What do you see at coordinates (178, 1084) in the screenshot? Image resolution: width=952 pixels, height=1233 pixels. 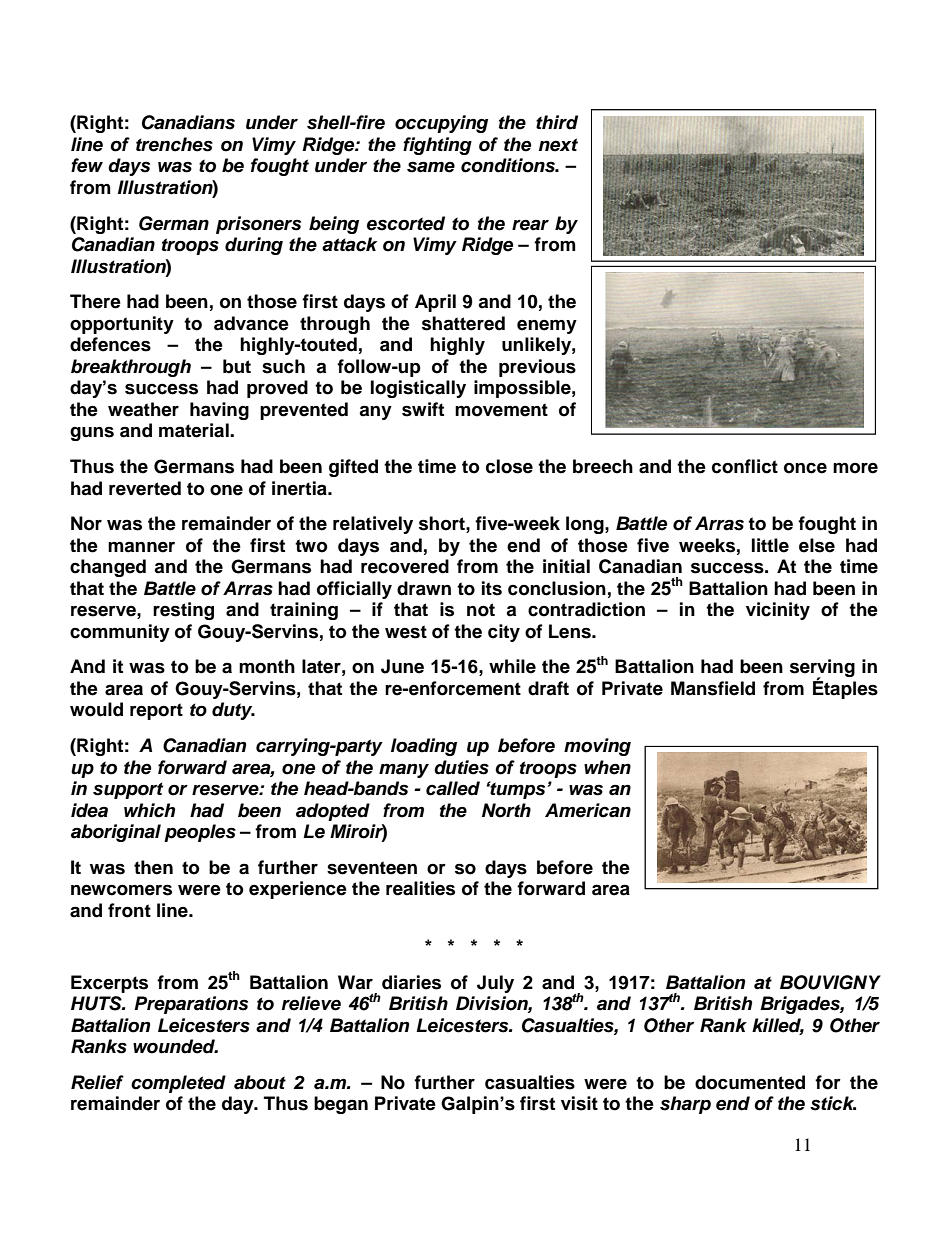 I see `completed` at bounding box center [178, 1084].
